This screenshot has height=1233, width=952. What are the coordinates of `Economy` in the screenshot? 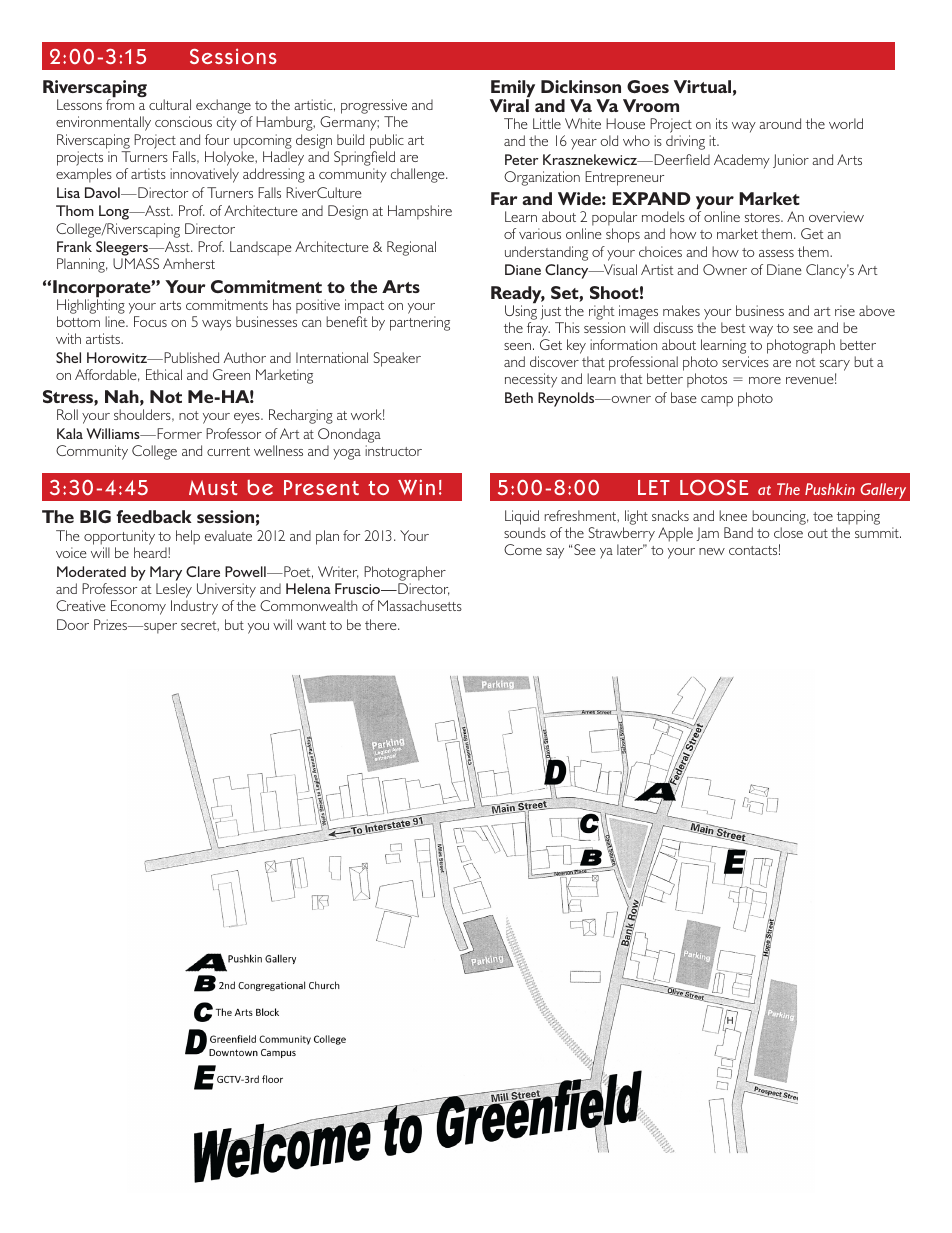 It's located at (138, 607).
